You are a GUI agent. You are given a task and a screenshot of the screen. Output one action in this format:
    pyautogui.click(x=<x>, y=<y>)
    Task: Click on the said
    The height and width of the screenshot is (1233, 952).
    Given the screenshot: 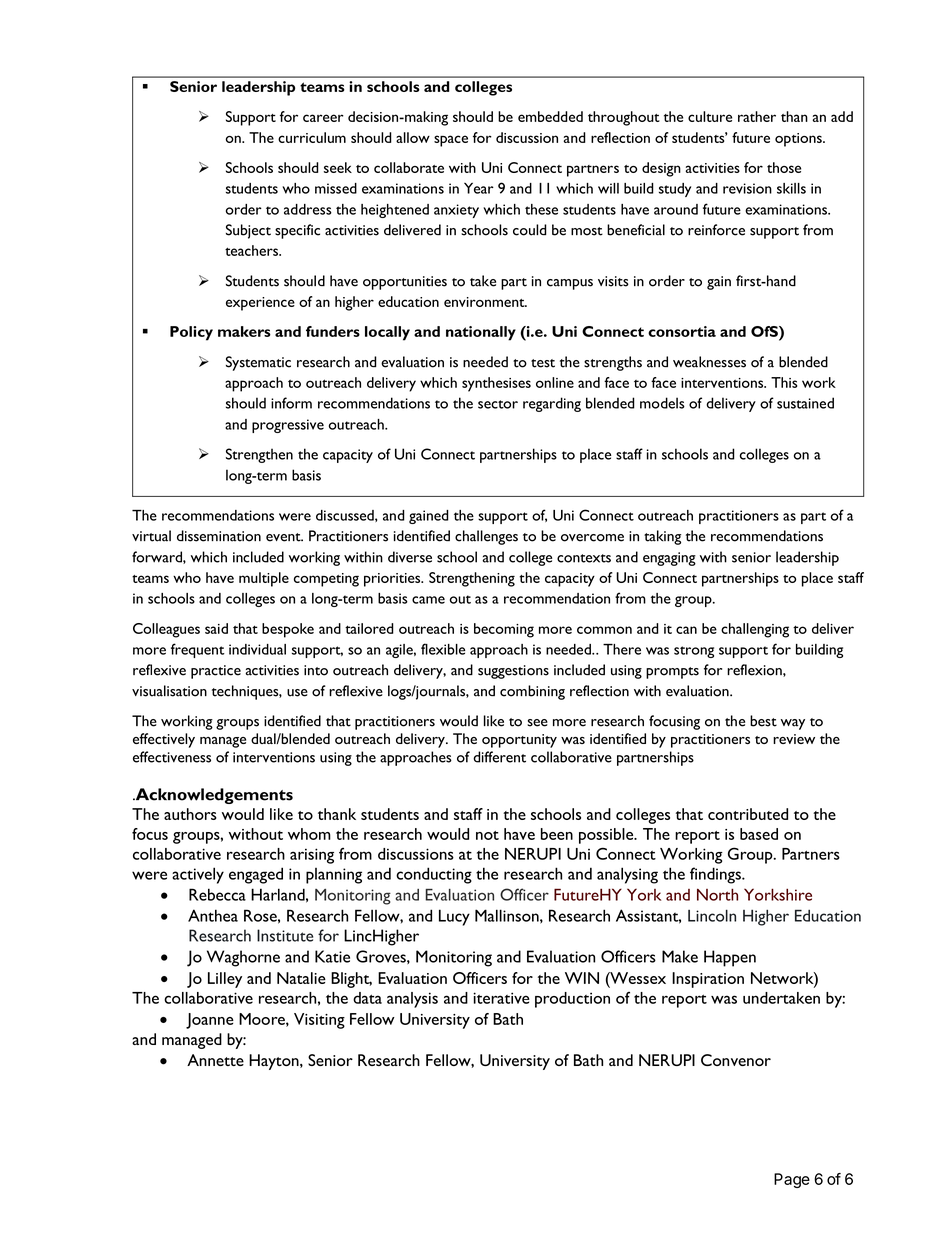 What is the action you would take?
    pyautogui.click(x=216, y=628)
